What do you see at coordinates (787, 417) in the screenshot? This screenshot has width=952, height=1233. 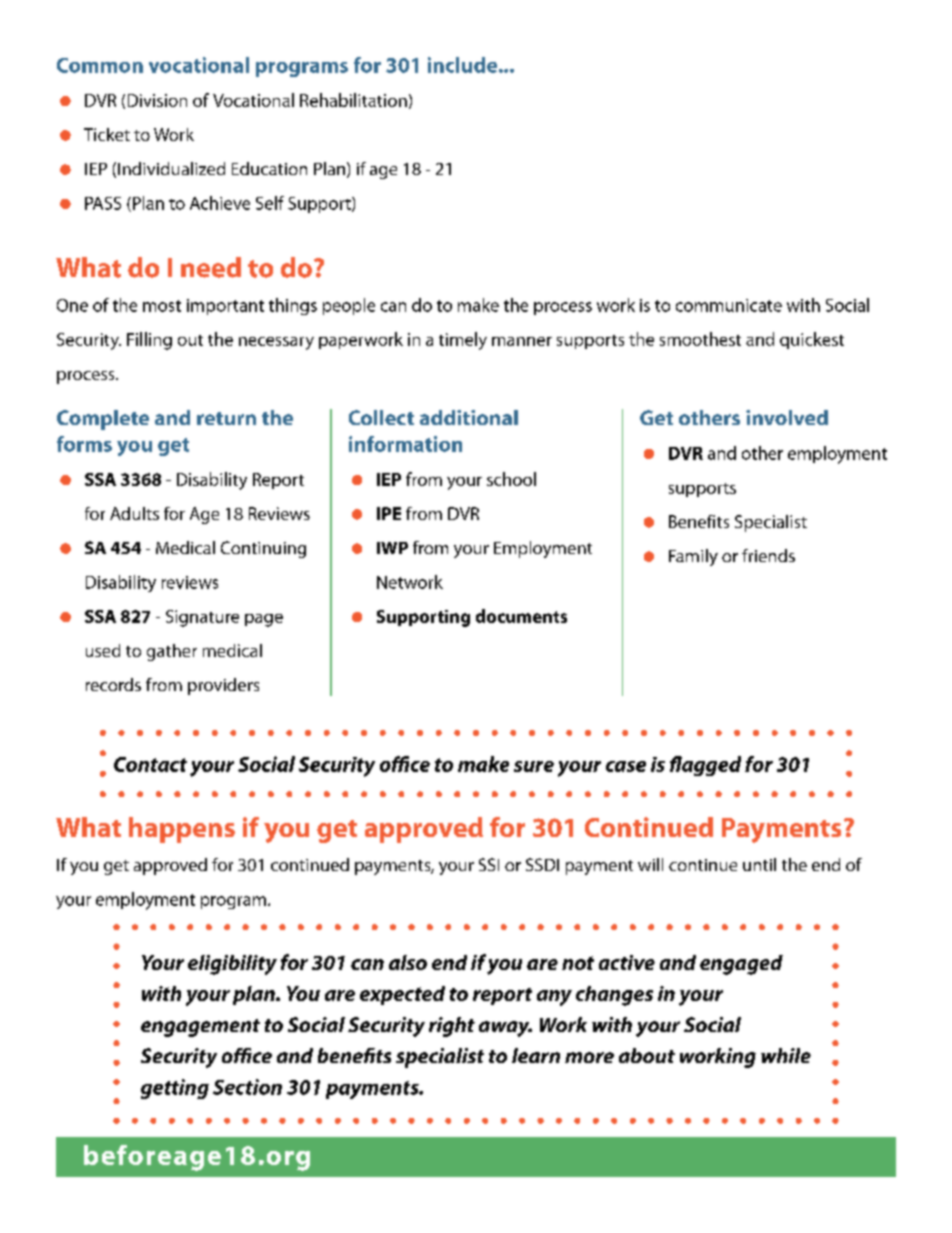 I see `involved` at bounding box center [787, 417].
